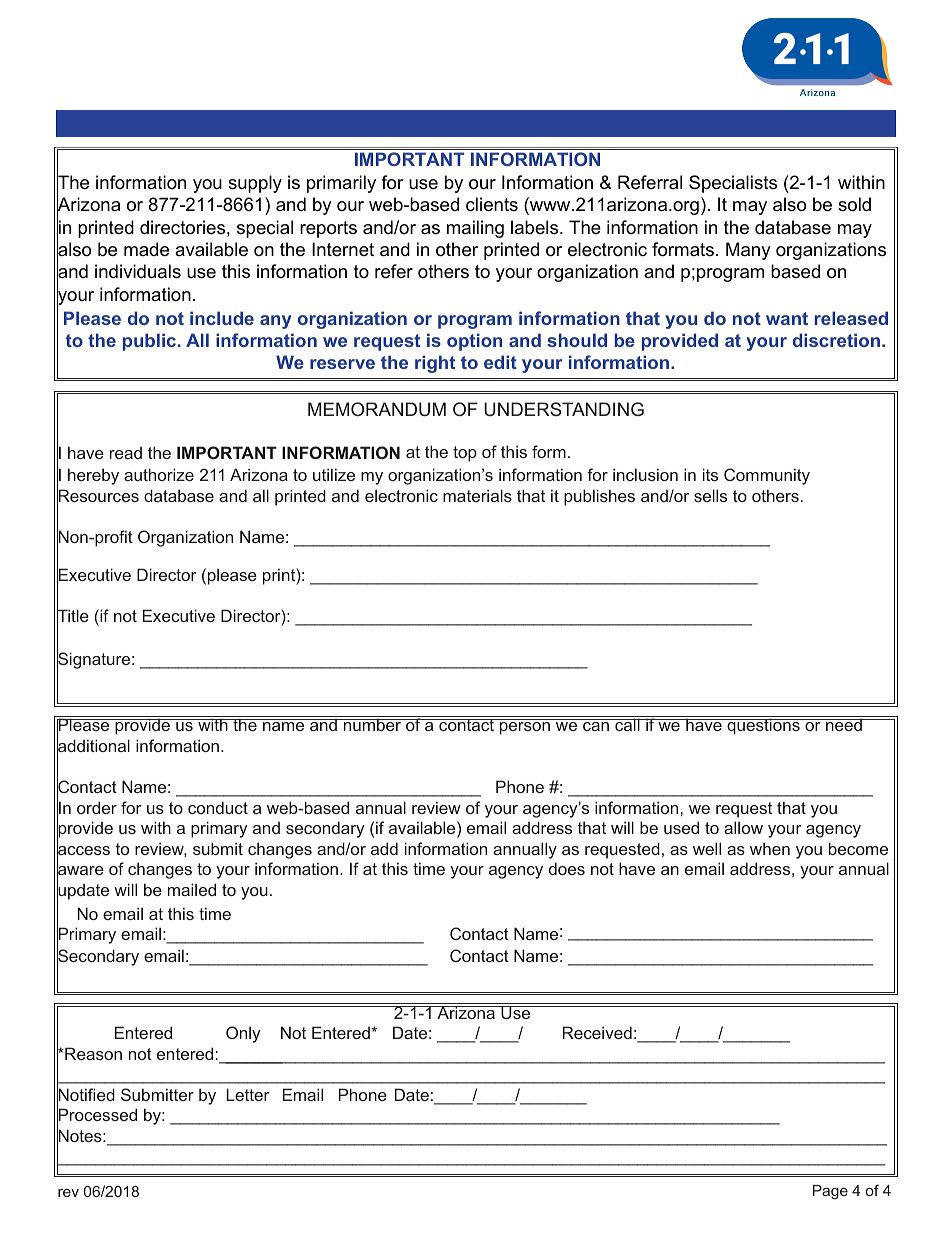 The image size is (952, 1233). What do you see at coordinates (770, 848) in the page?
I see `when` at bounding box center [770, 848].
